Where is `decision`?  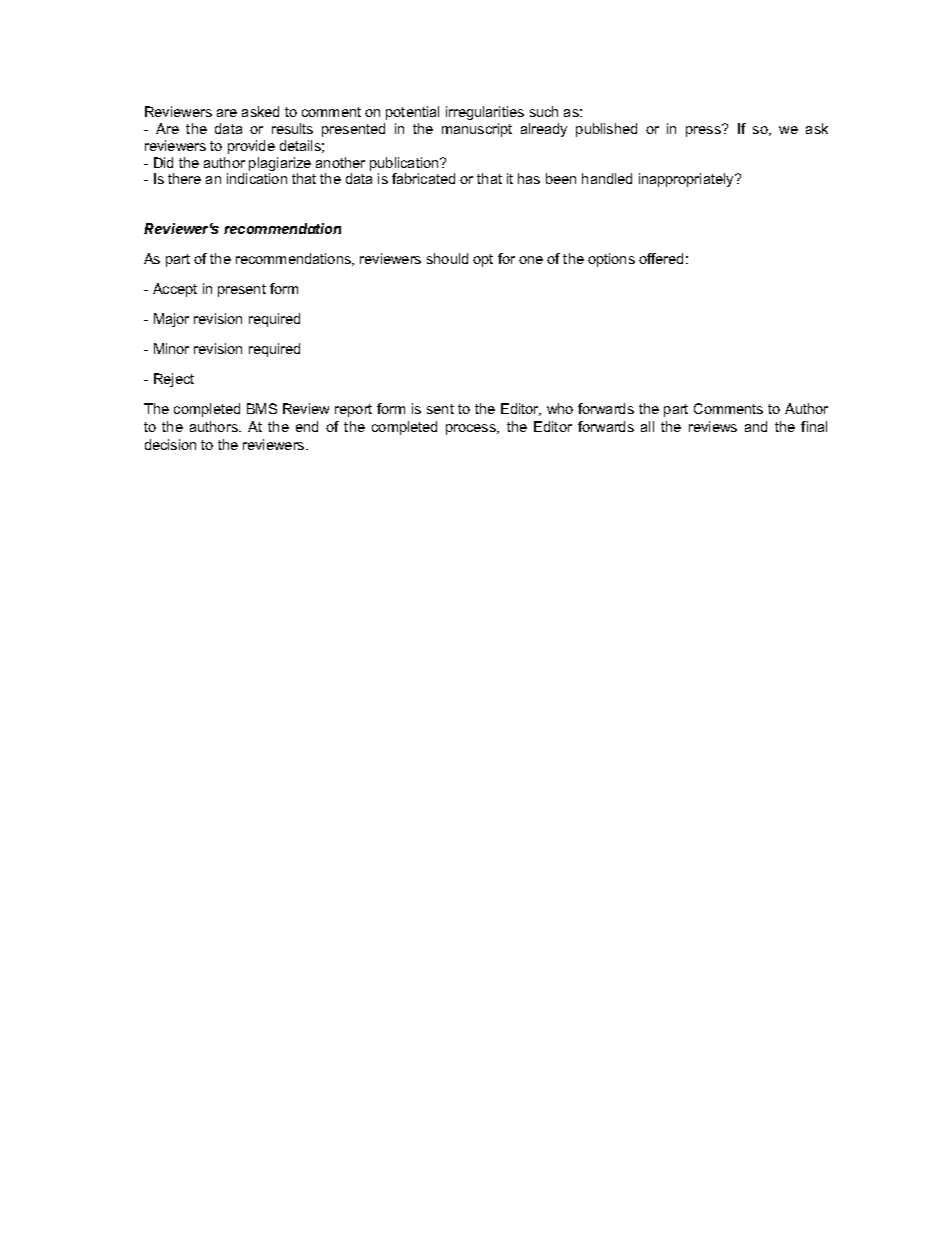 decision is located at coordinates (170, 444).
